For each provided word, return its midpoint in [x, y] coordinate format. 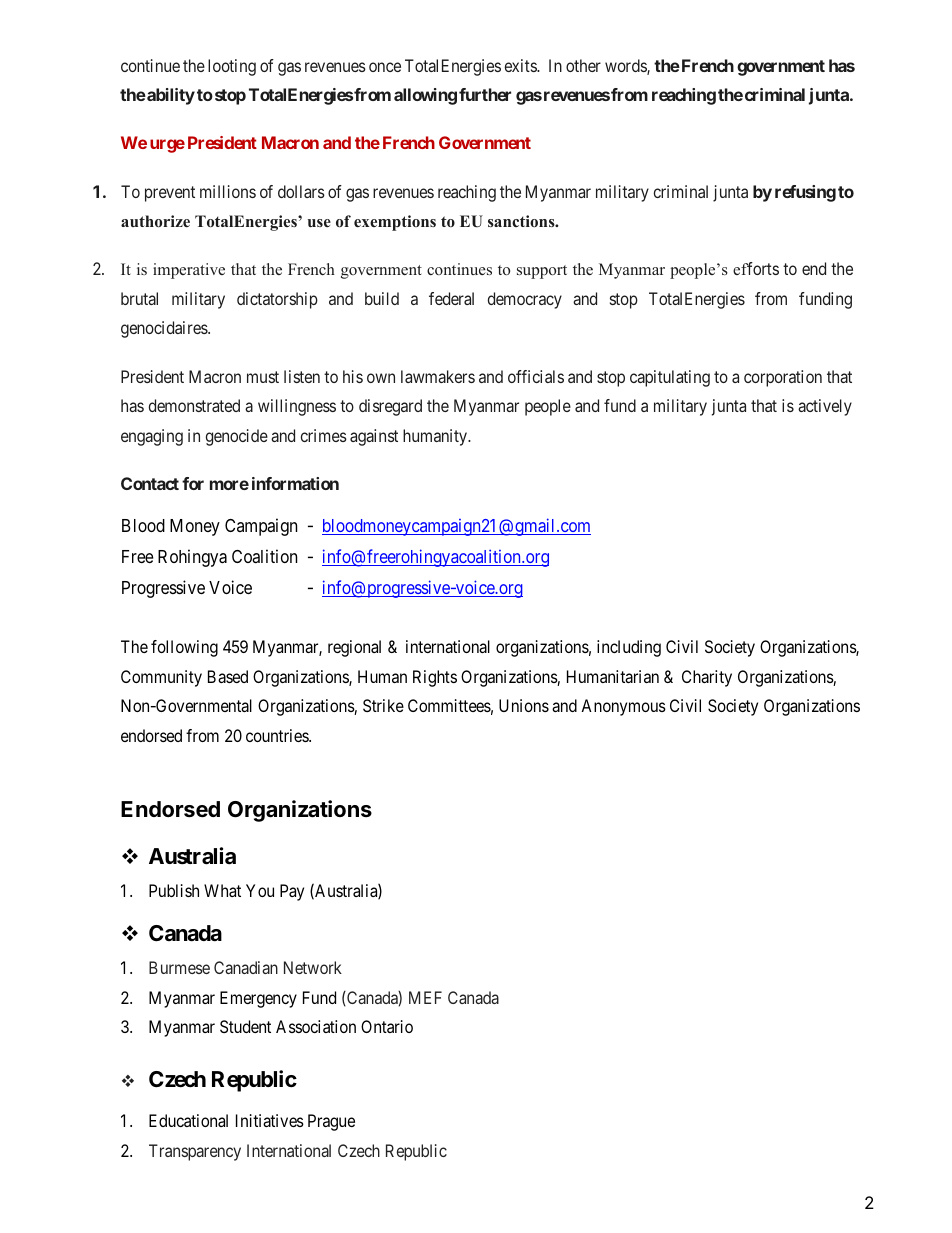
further [485, 94]
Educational [188, 1120]
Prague [331, 1122]
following [184, 648]
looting [232, 67]
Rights [435, 678]
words [626, 67]
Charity [707, 678]
